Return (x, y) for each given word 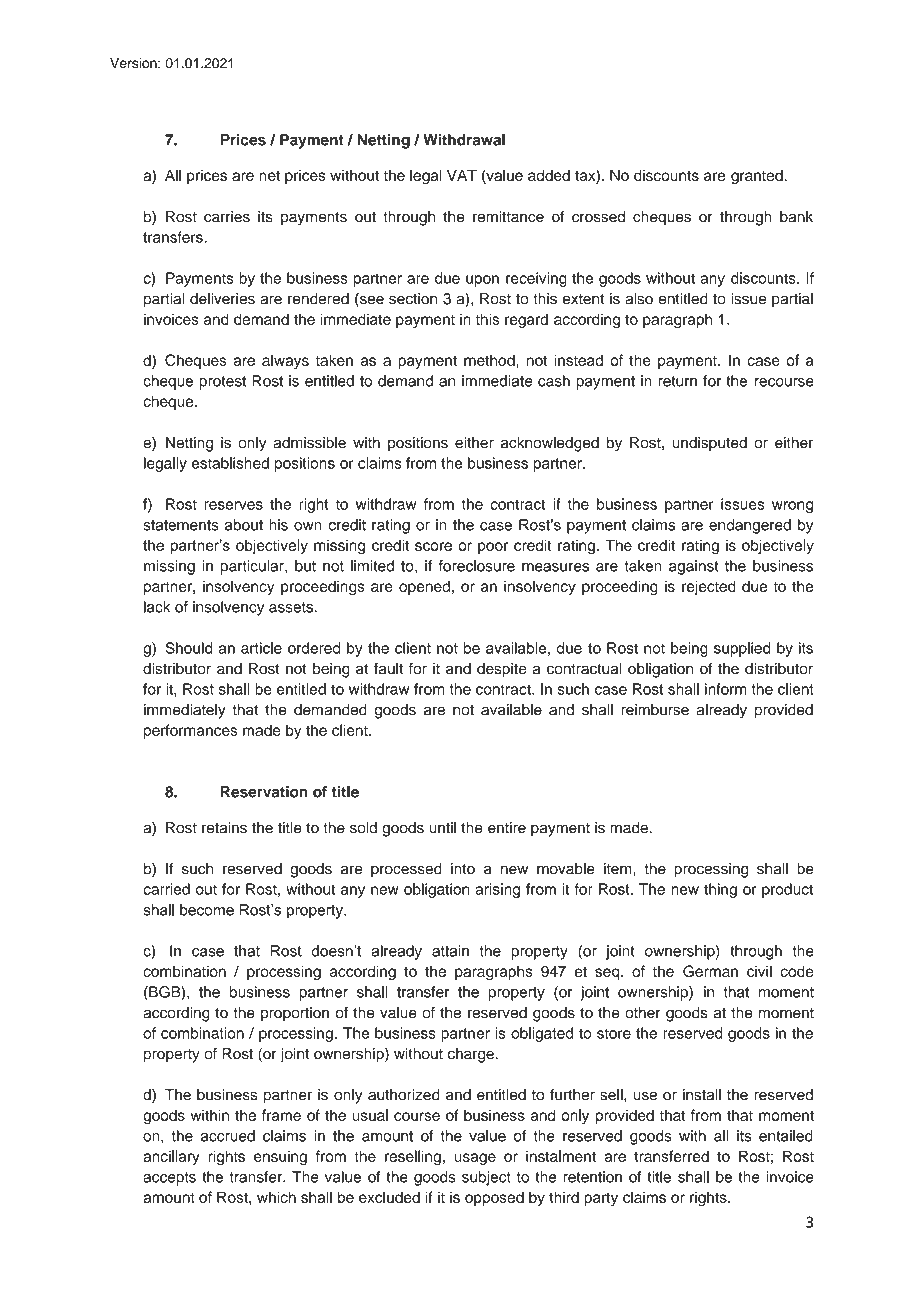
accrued (228, 1136)
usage (475, 1159)
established (230, 463)
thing (720, 890)
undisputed (709, 444)
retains (224, 828)
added (549, 175)
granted (758, 177)
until (442, 828)
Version (134, 63)
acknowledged (550, 444)
